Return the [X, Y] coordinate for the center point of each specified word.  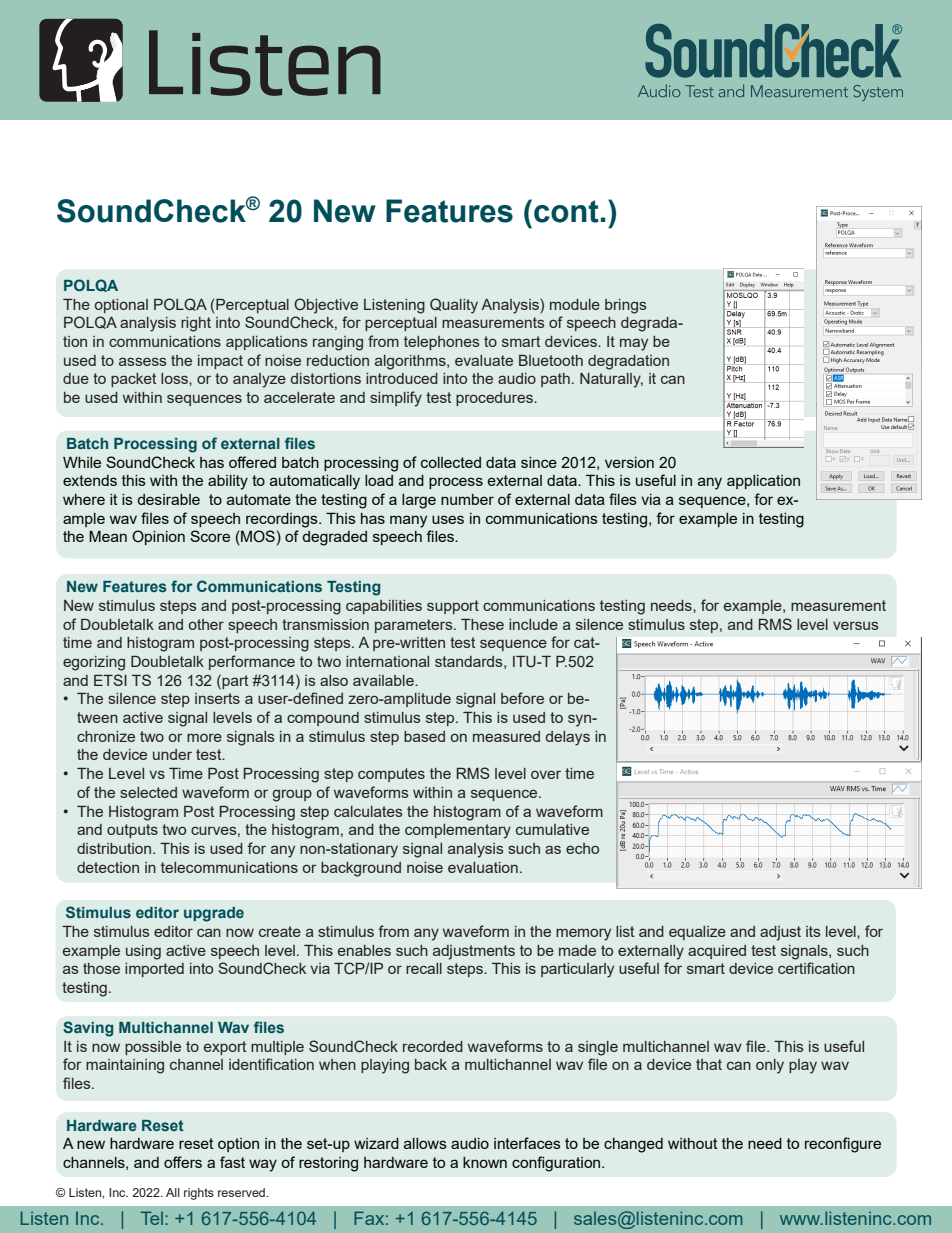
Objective [326, 306]
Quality [454, 306]
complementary [458, 831]
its [813, 931]
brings [626, 306]
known [485, 1162]
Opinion [158, 537]
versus [856, 625]
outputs [132, 831]
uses [448, 519]
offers [183, 1162]
